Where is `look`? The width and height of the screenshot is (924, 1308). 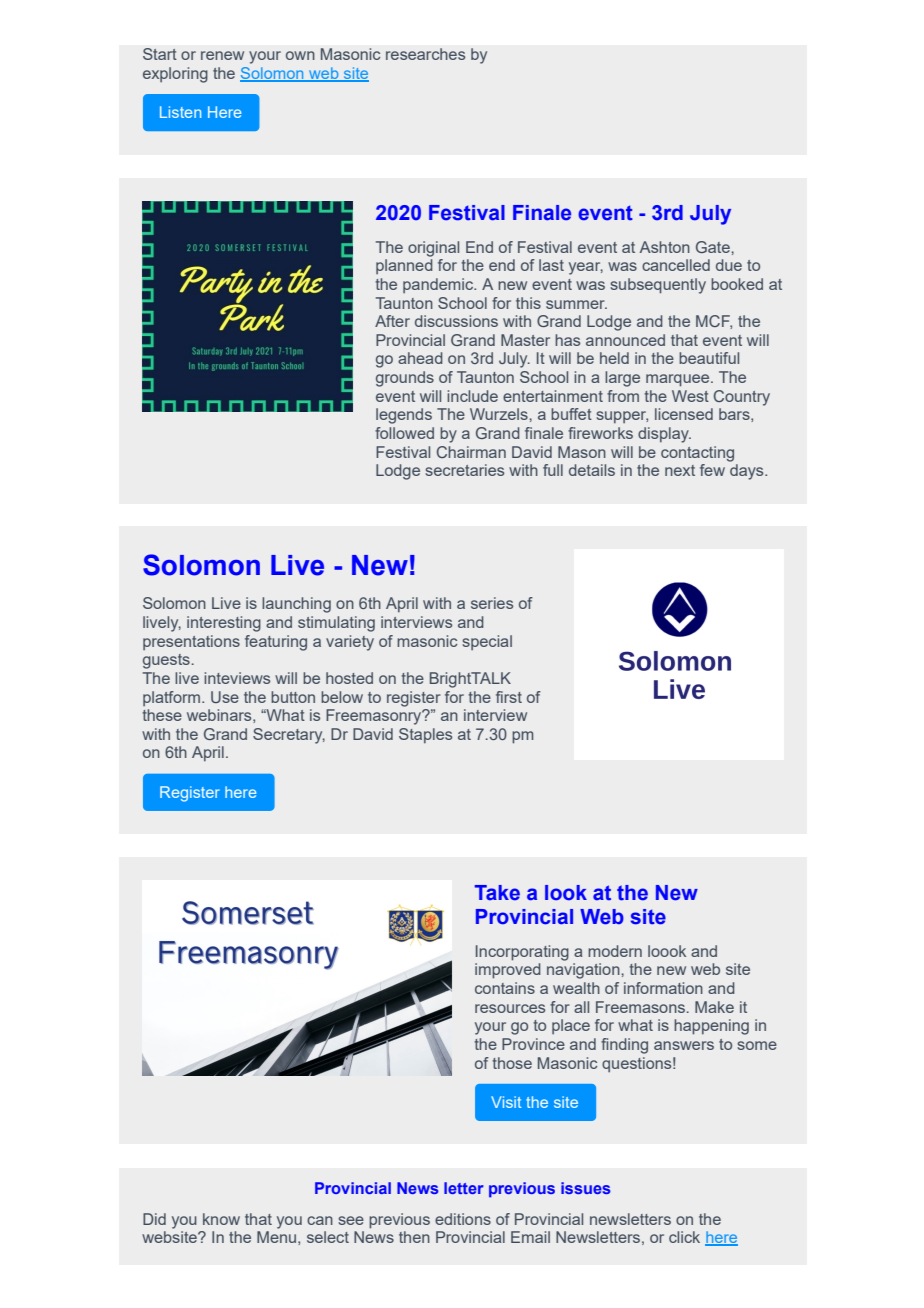 look is located at coordinates (566, 893).
